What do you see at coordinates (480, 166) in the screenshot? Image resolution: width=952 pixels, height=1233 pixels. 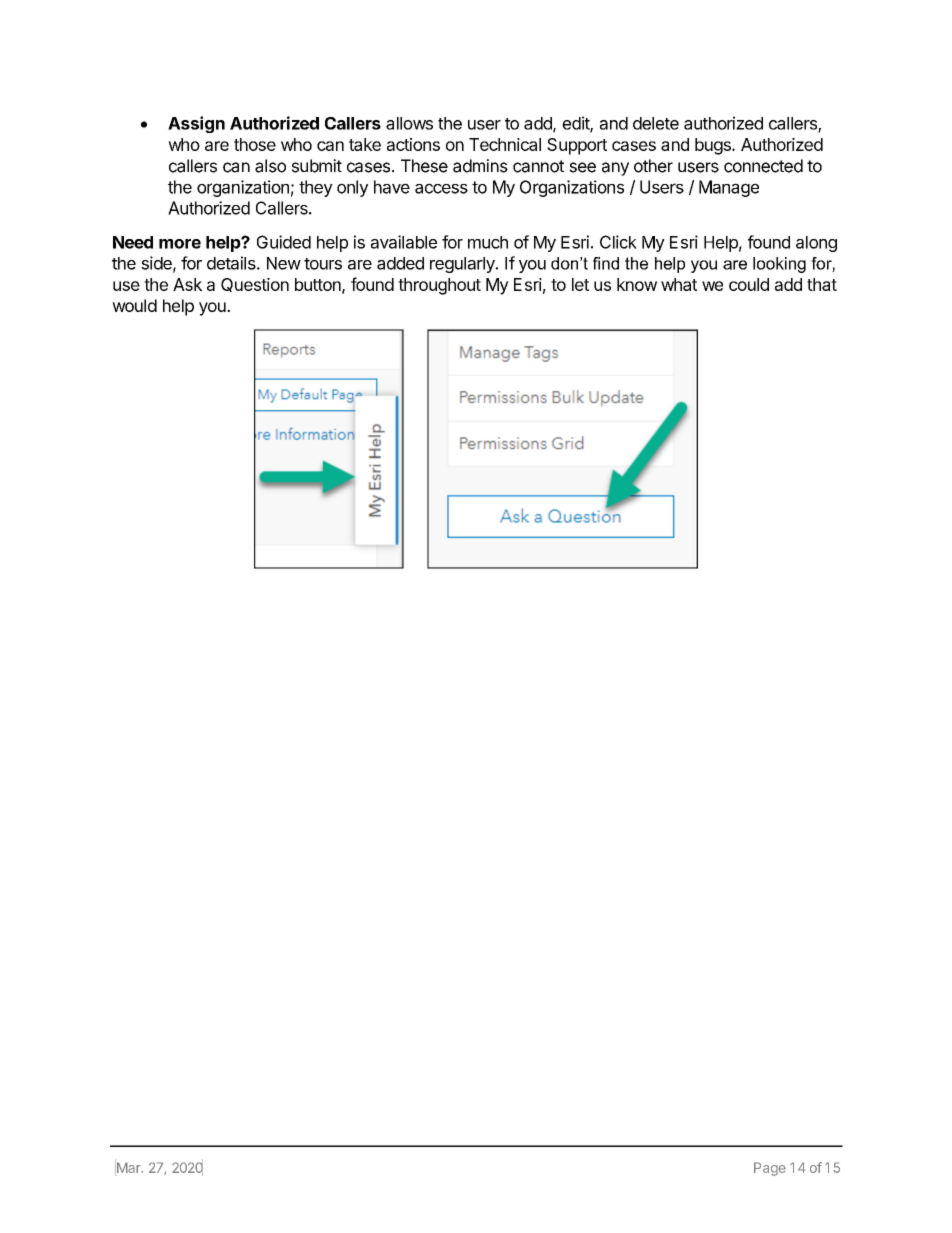 I see `admins` at bounding box center [480, 166].
